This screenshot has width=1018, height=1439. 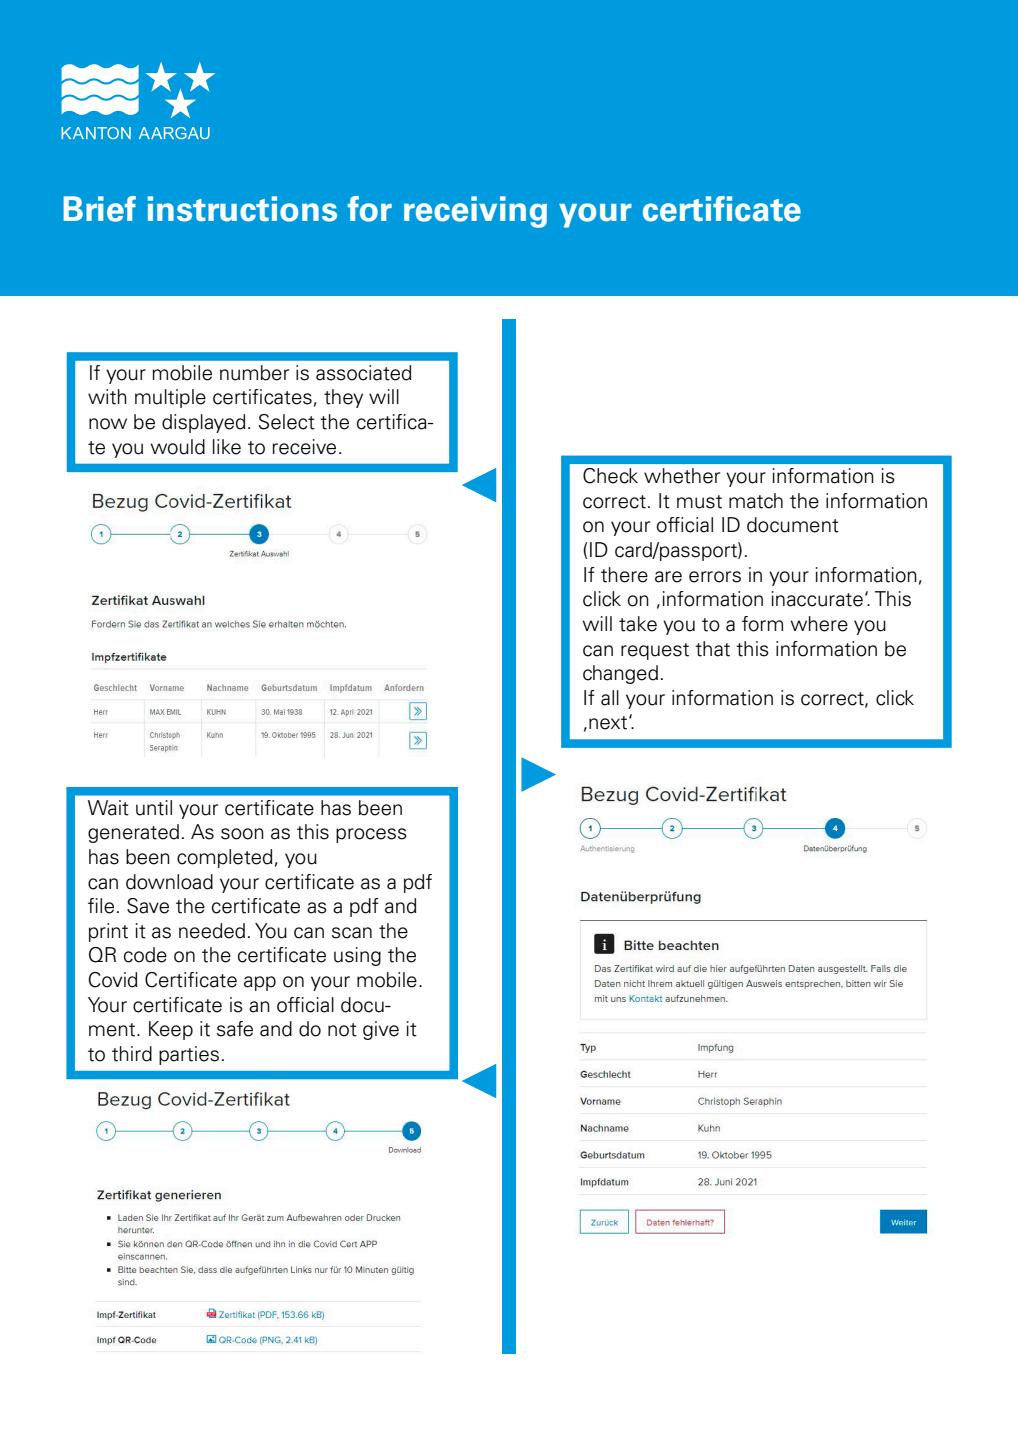 I want to click on all, so click(x=610, y=698).
